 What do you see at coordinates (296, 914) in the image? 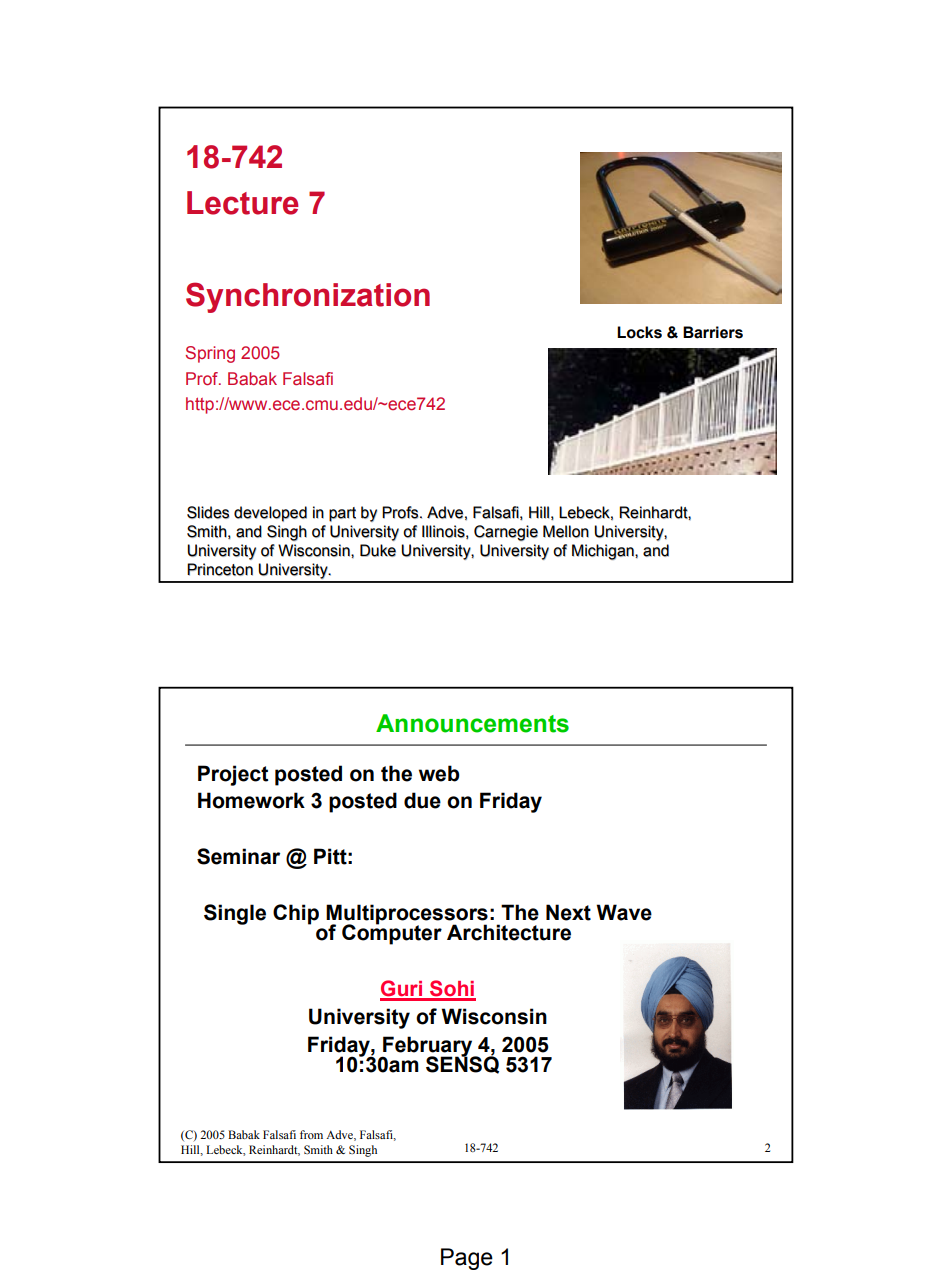
I see `Chip` at bounding box center [296, 914].
